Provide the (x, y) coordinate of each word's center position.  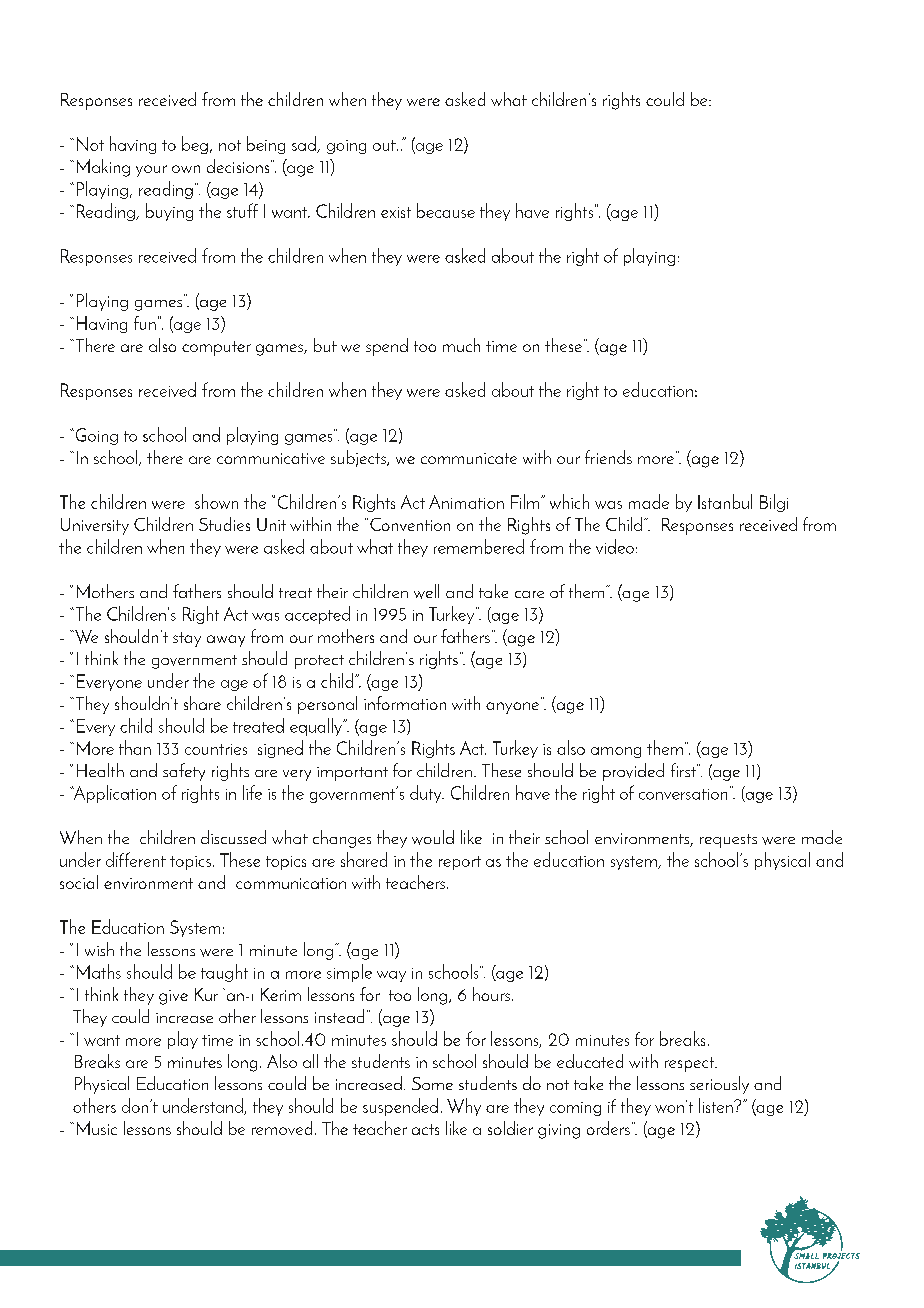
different (136, 859)
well (426, 591)
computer (216, 348)
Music (97, 1128)
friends (608, 457)
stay (187, 639)
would (433, 837)
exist (396, 212)
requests (728, 841)
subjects (359, 458)
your (151, 171)
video (615, 546)
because (446, 210)
